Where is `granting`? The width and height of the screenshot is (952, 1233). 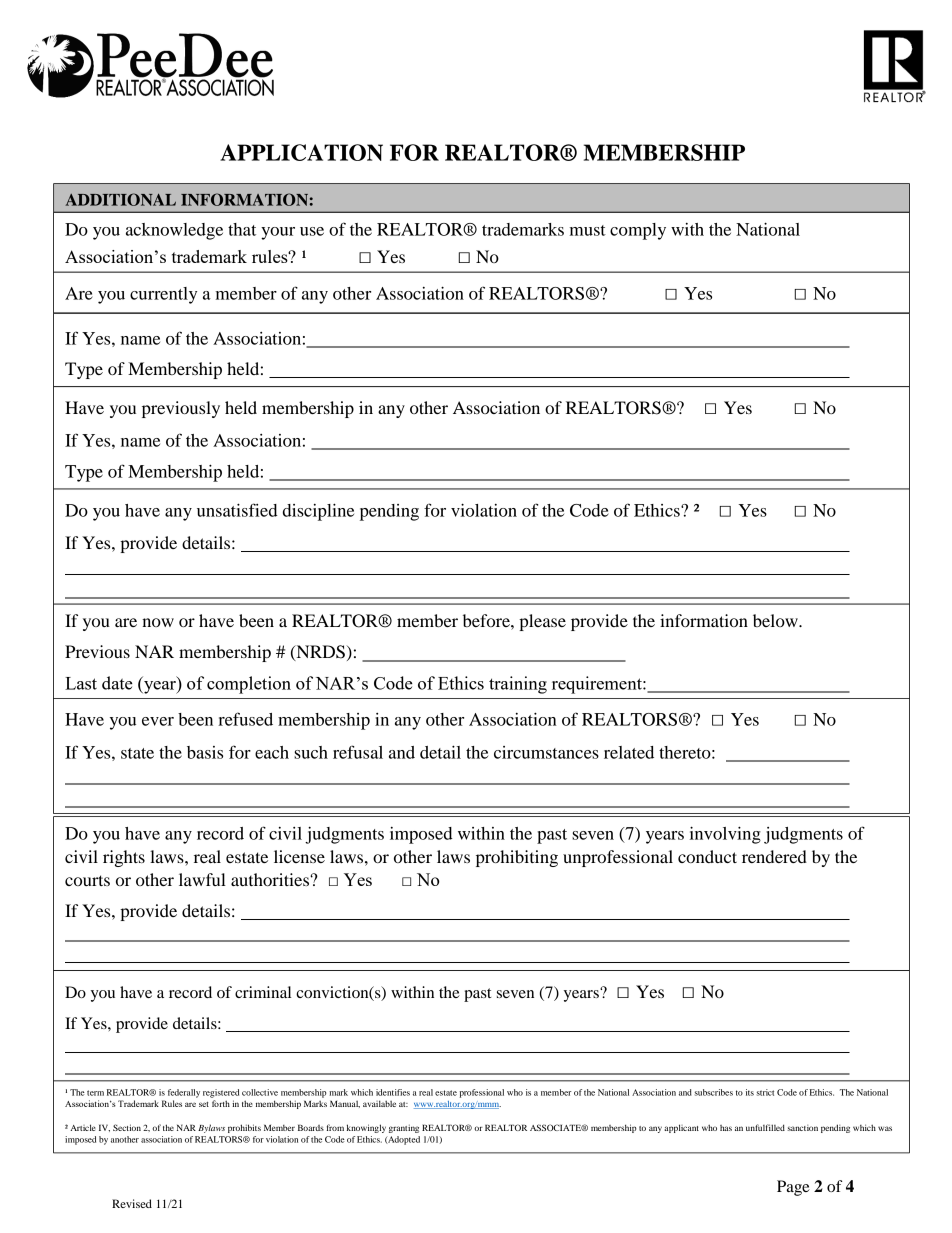 granting is located at coordinates (404, 1128).
